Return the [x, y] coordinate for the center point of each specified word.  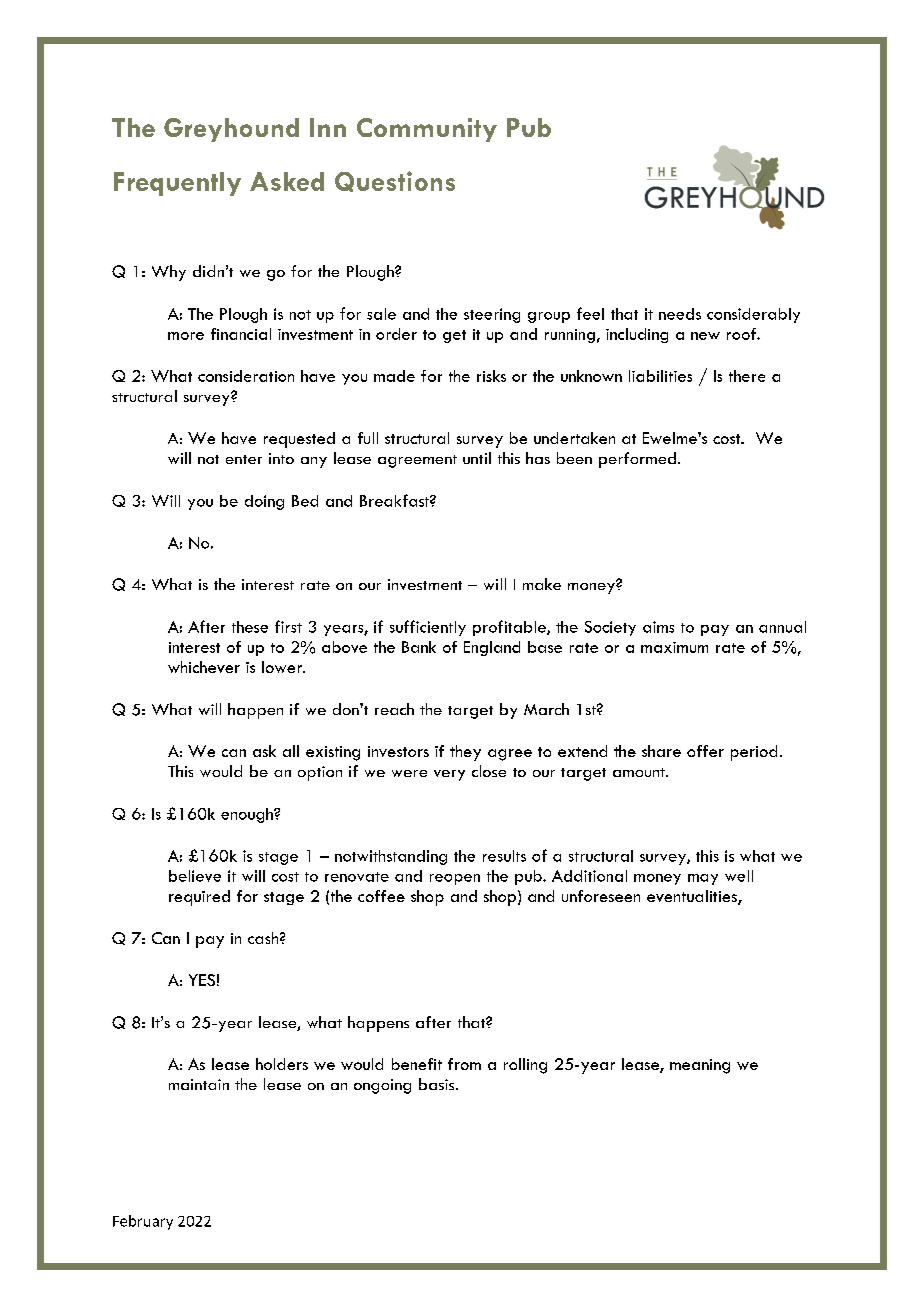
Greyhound [231, 130]
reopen [455, 879]
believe [195, 876]
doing [264, 502]
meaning [700, 1066]
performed [637, 460]
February [143, 1222]
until [477, 458]
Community [427, 130]
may [703, 879]
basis [438, 1084]
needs [680, 314]
